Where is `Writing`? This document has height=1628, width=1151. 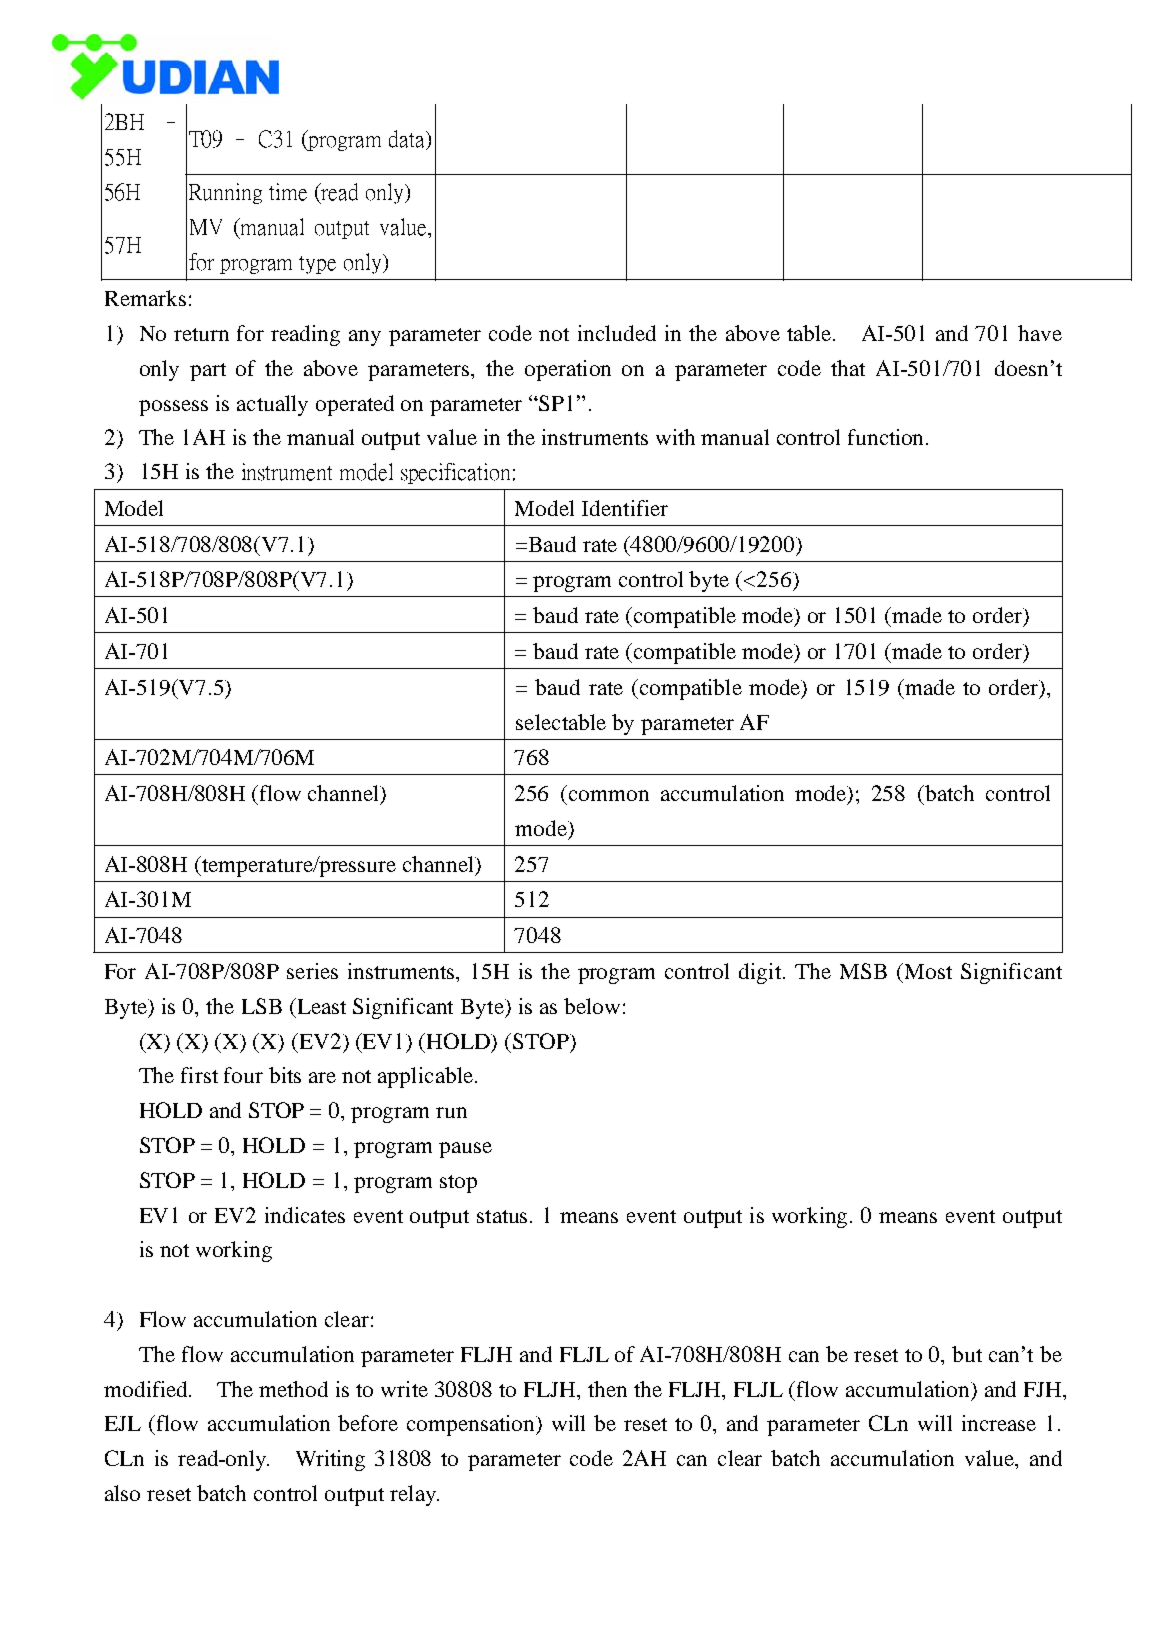 Writing is located at coordinates (330, 1460).
